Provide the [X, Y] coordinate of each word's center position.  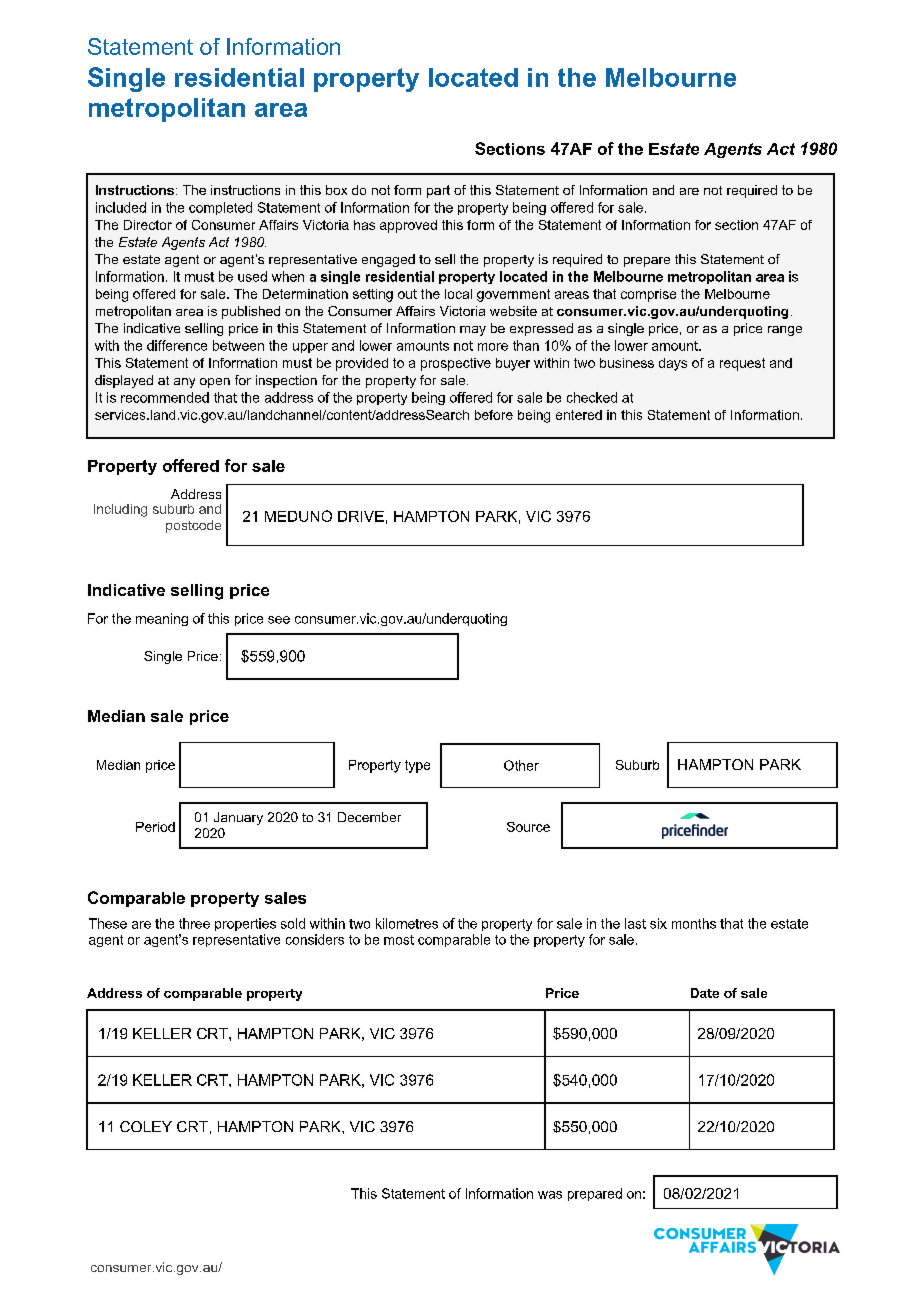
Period [155, 827]
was [550, 1195]
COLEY [146, 1126]
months [694, 923]
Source [528, 827]
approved [408, 226]
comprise [648, 295]
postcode [193, 526]
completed [220, 208]
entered [579, 415]
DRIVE [361, 516]
